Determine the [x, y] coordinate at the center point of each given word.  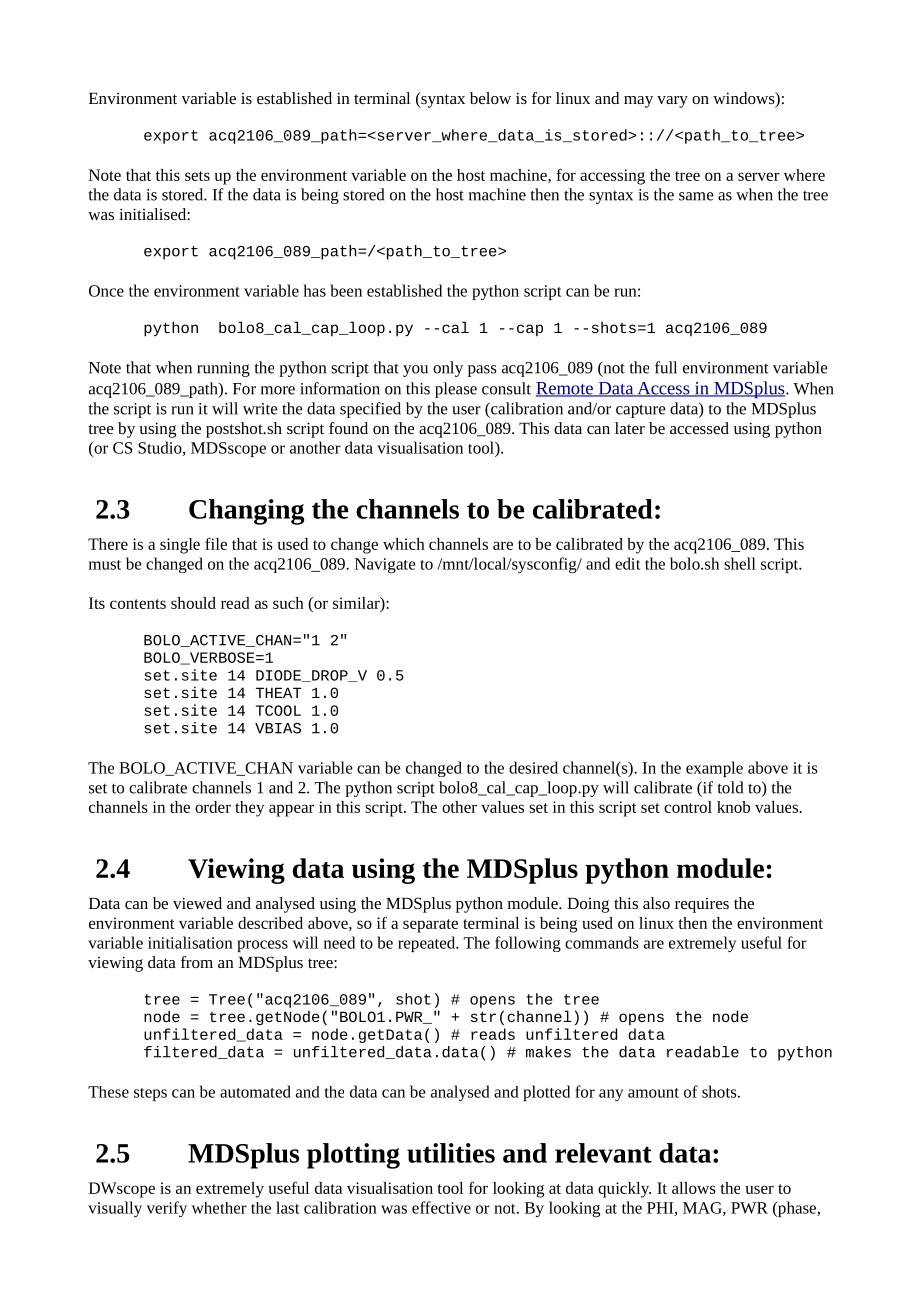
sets [197, 176]
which [404, 544]
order [213, 807]
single [180, 546]
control [688, 807]
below [490, 98]
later [630, 428]
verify [167, 1209]
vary [672, 102]
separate [430, 926]
